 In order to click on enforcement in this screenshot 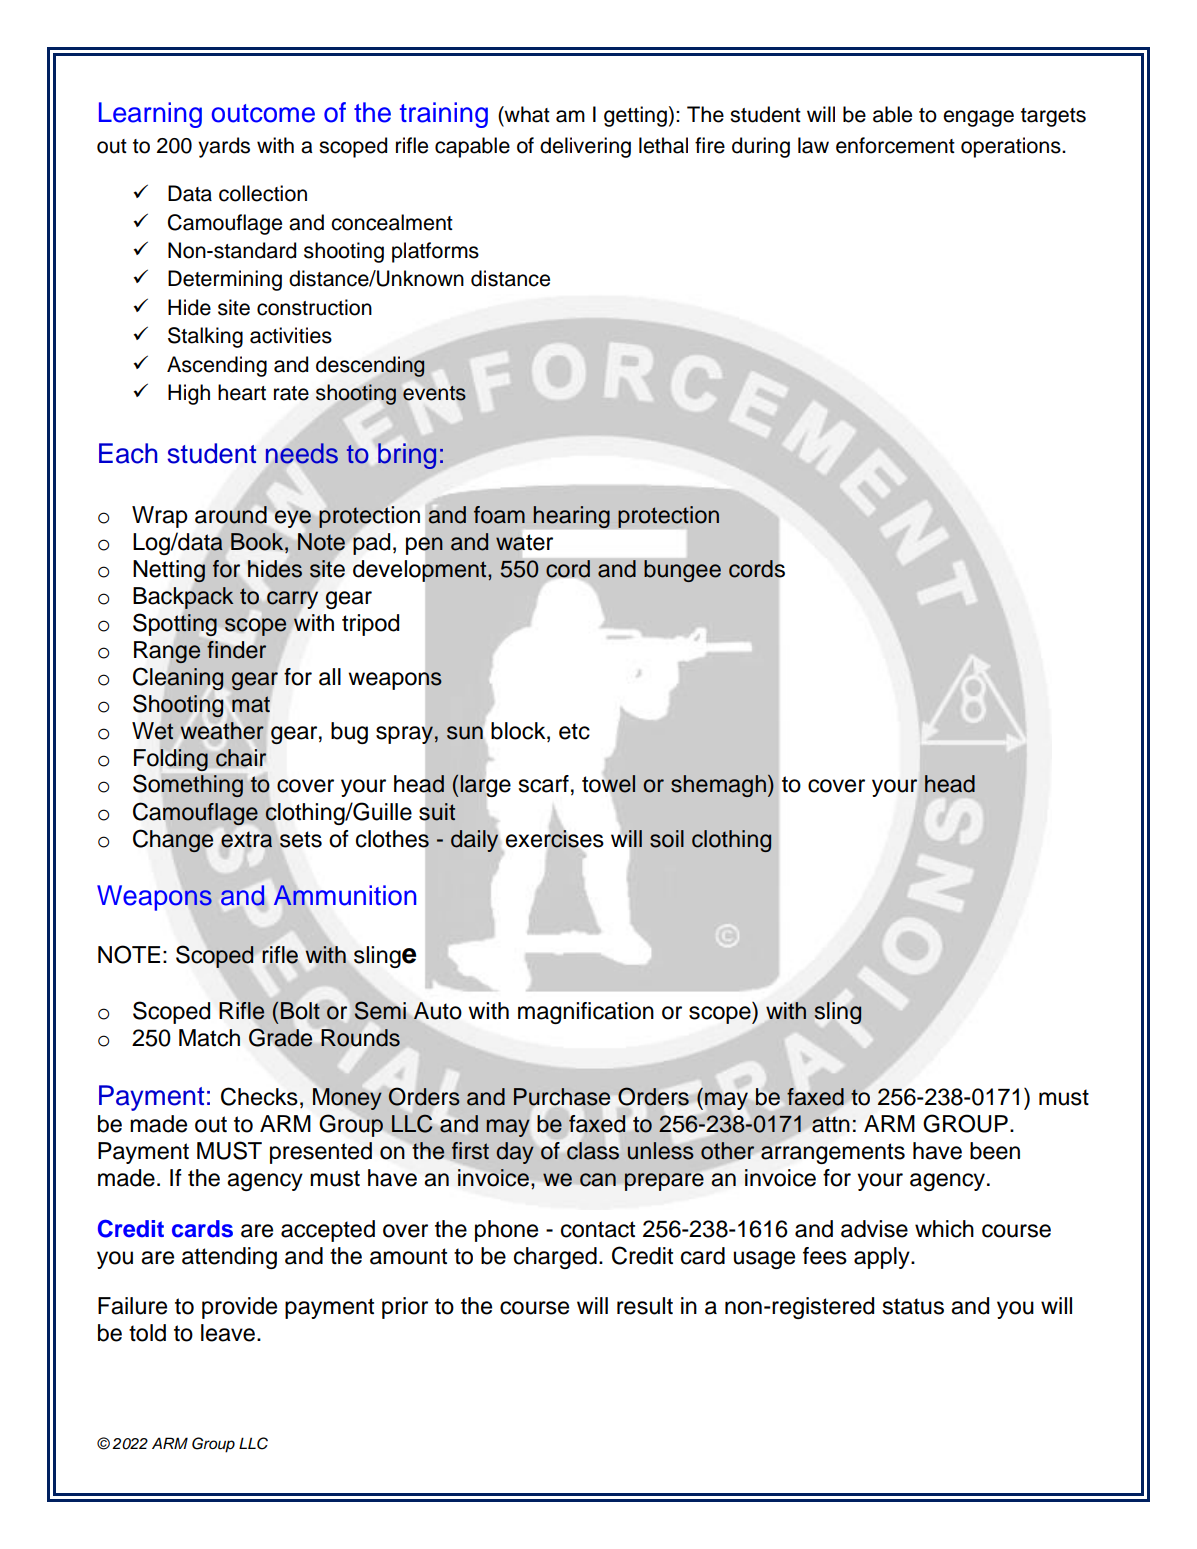, I will do `click(895, 145)`.
